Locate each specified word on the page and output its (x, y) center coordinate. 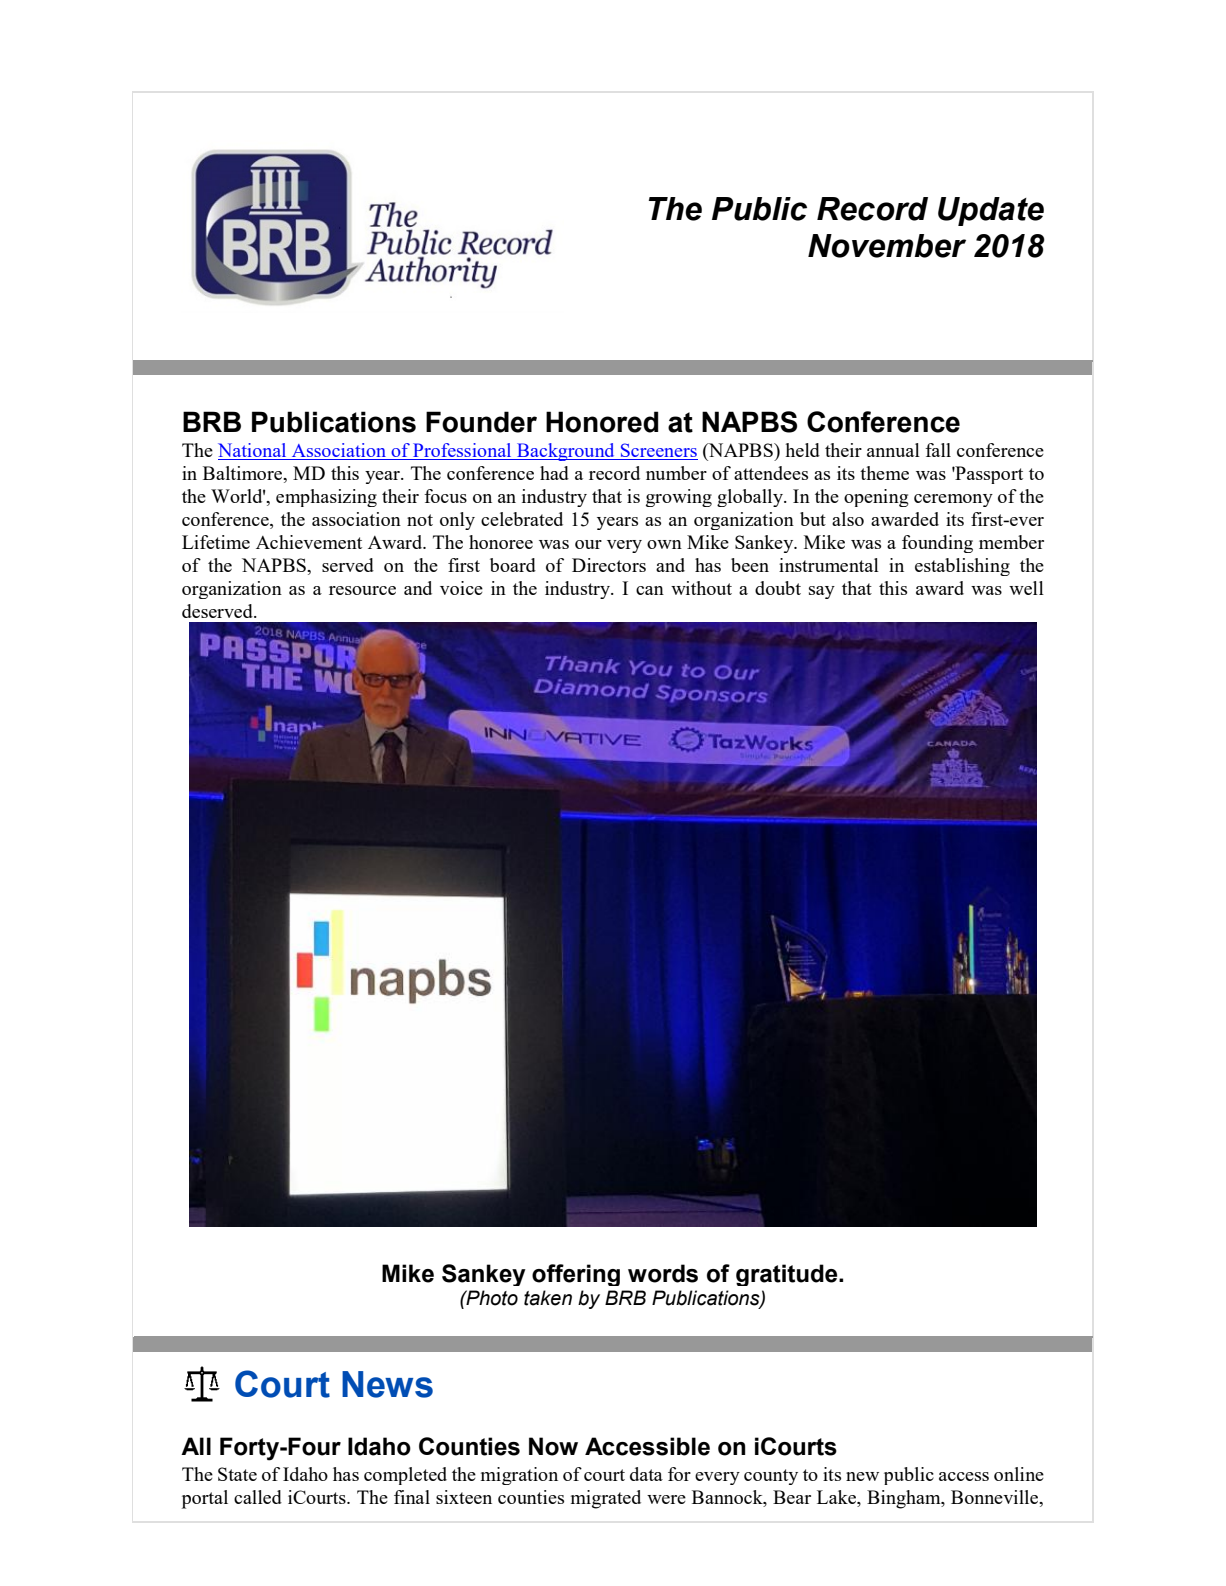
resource (362, 590)
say (822, 592)
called (258, 1497)
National (253, 451)
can (650, 590)
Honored (602, 422)
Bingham (905, 1499)
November (887, 246)
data (646, 1474)
